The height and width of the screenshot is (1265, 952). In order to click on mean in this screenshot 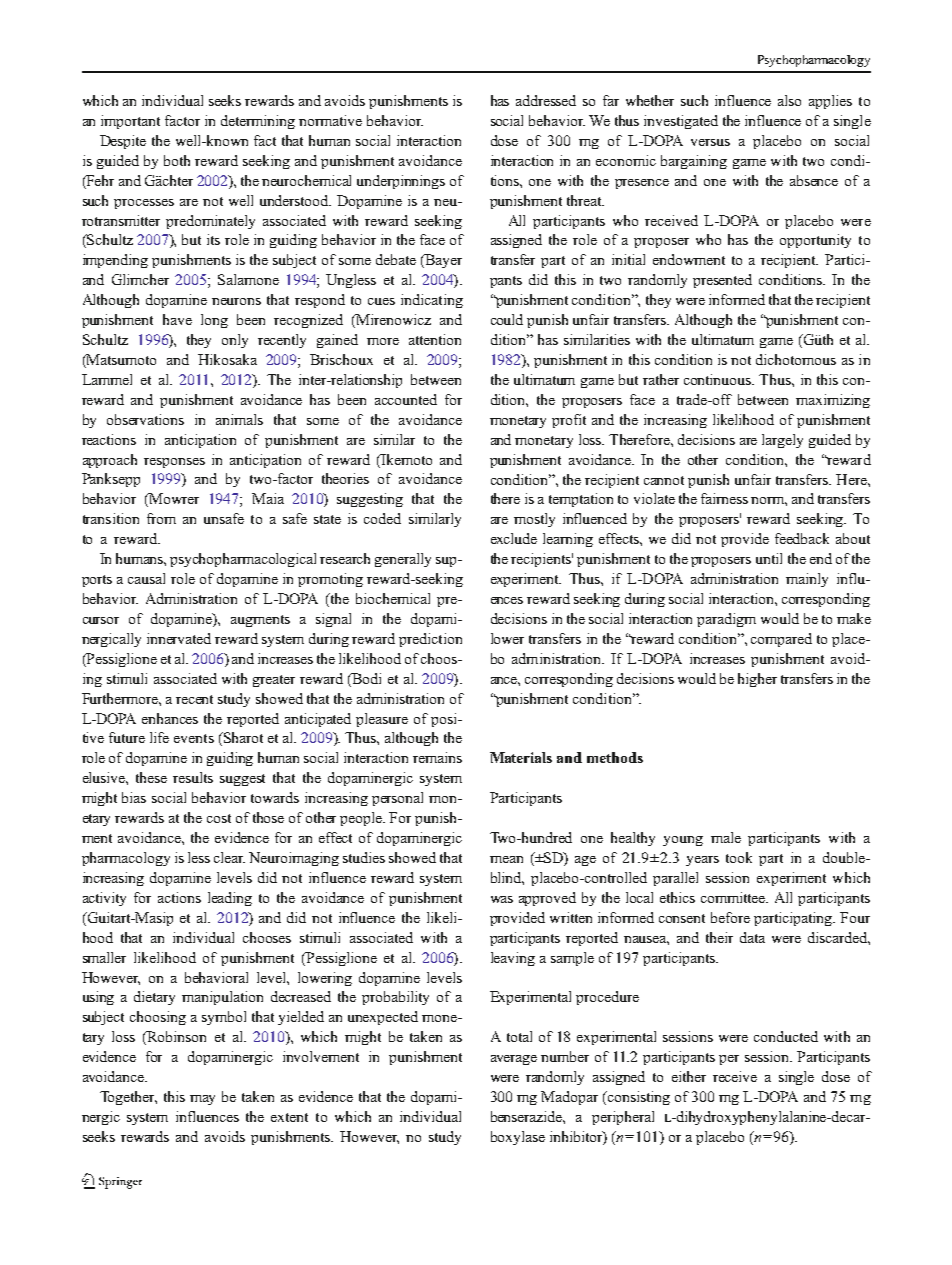, I will do `click(506, 859)`.
